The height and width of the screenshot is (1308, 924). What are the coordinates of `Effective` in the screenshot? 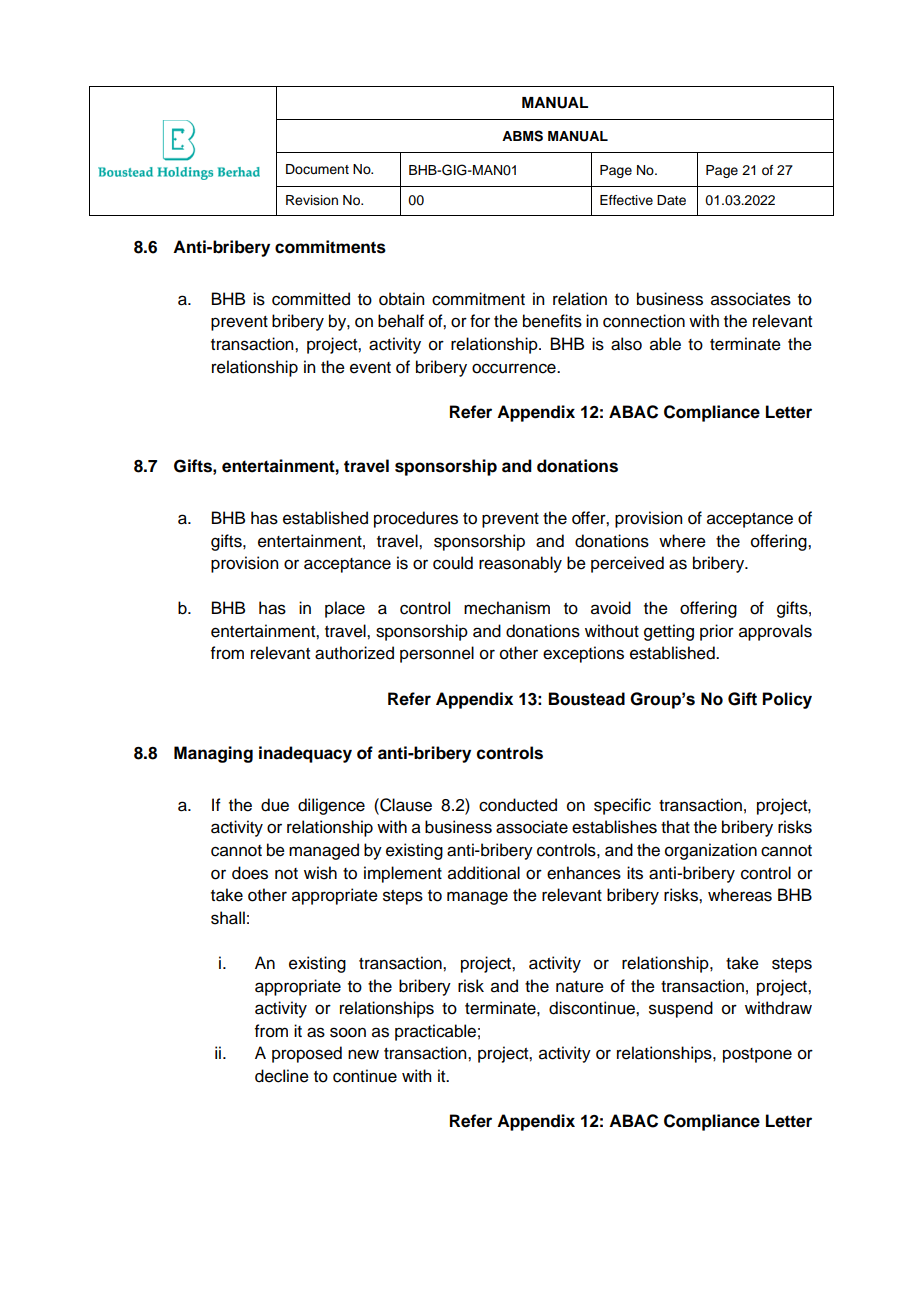 It's located at (626, 200).
